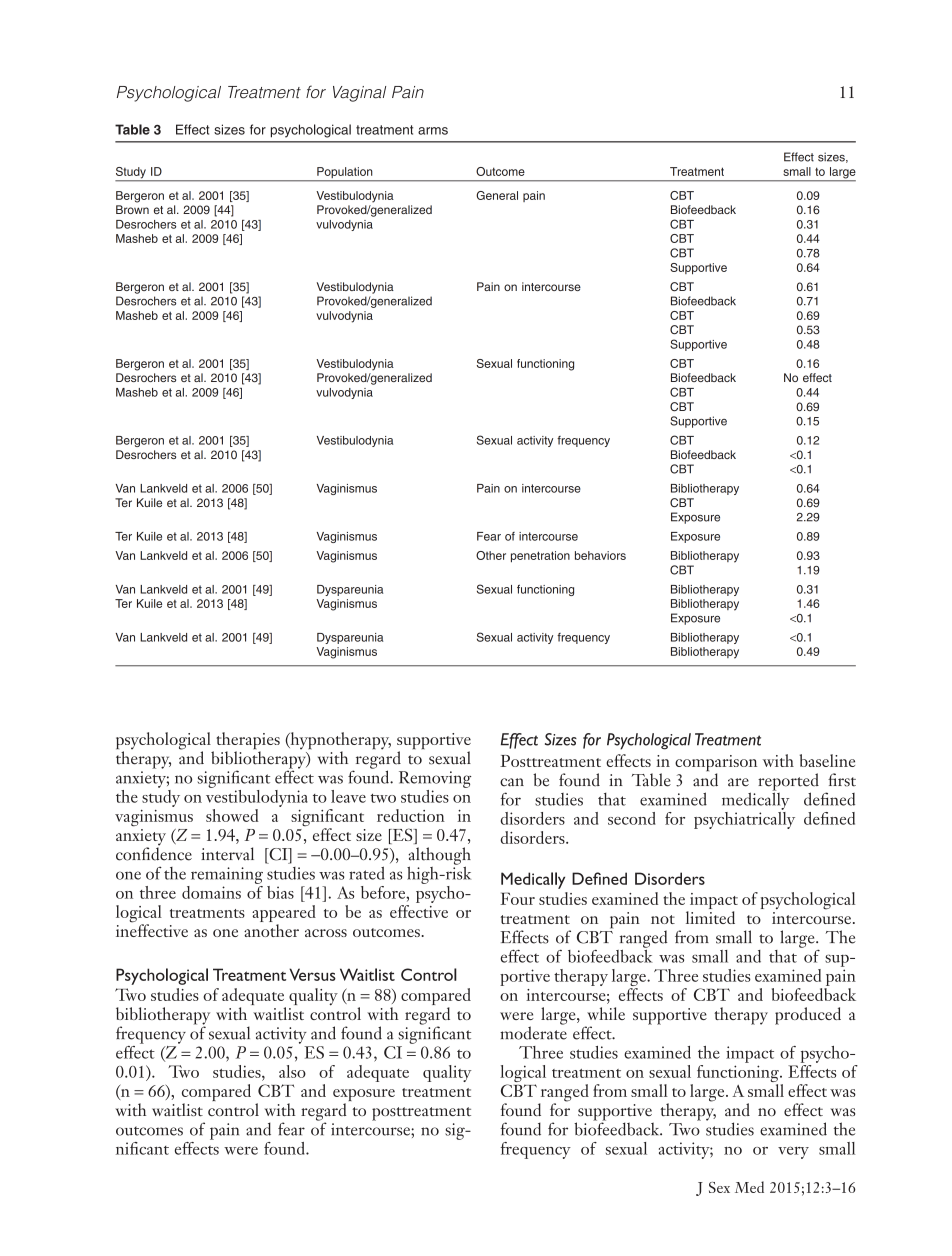  Describe the element at coordinates (600, 555) in the screenshot. I see `behaviors` at that location.
